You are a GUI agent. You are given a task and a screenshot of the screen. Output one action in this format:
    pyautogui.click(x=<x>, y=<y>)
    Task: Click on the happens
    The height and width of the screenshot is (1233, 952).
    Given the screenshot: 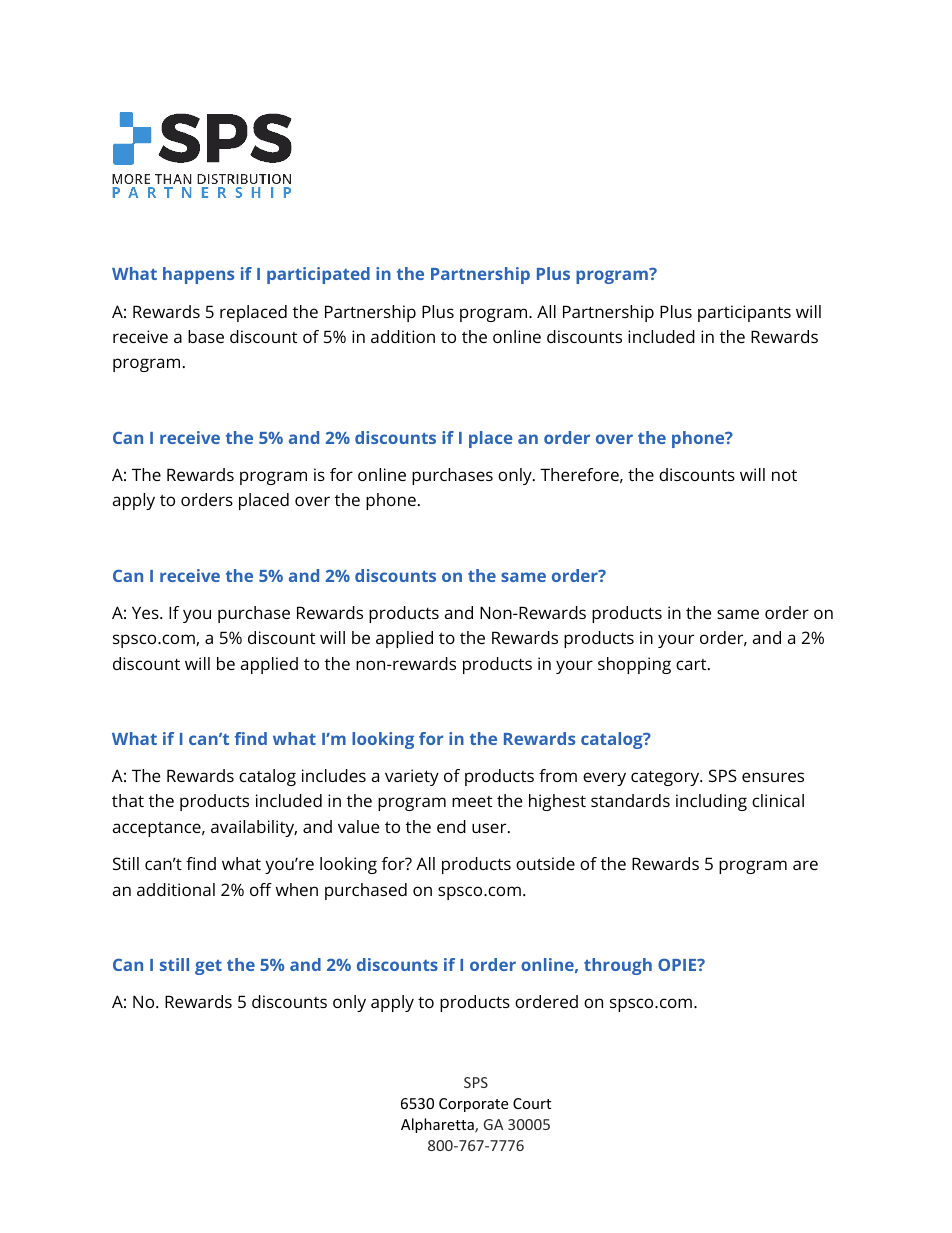 What is the action you would take?
    pyautogui.click(x=198, y=275)
